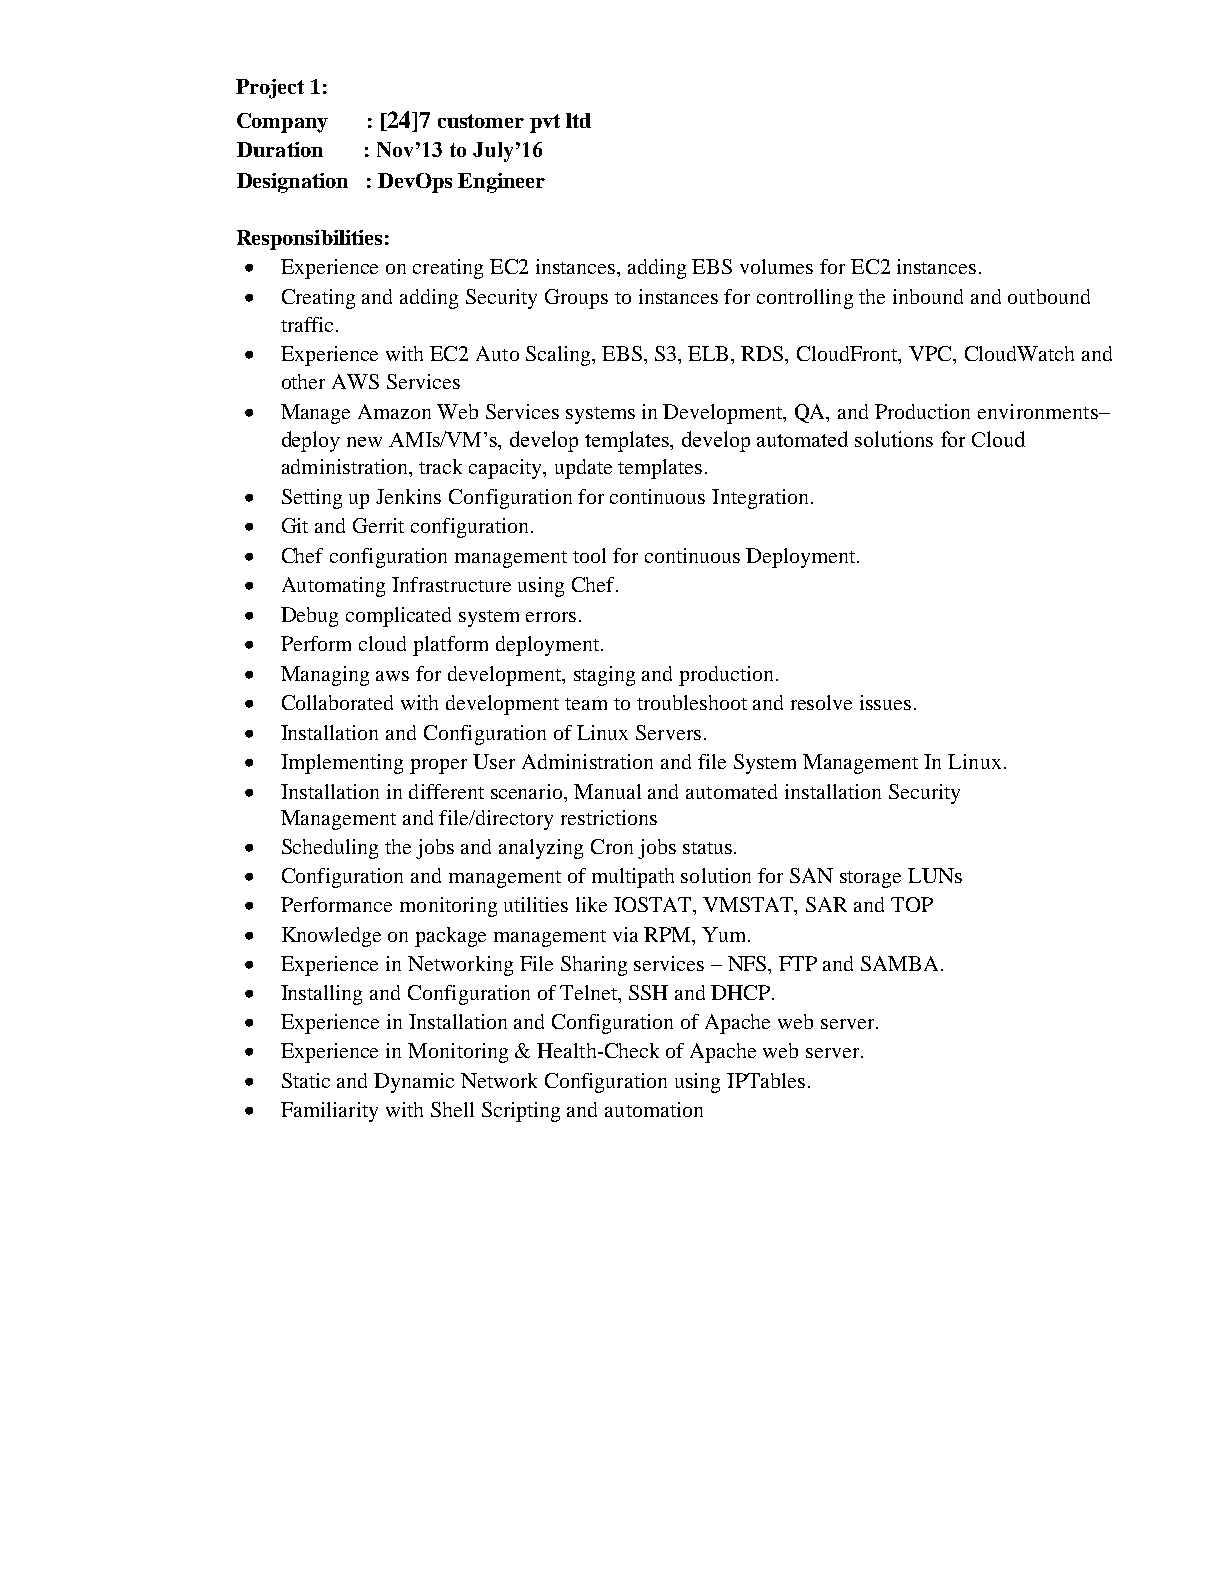 This page has height=1594, width=1232. What do you see at coordinates (364, 442) in the page?
I see `new` at bounding box center [364, 442].
